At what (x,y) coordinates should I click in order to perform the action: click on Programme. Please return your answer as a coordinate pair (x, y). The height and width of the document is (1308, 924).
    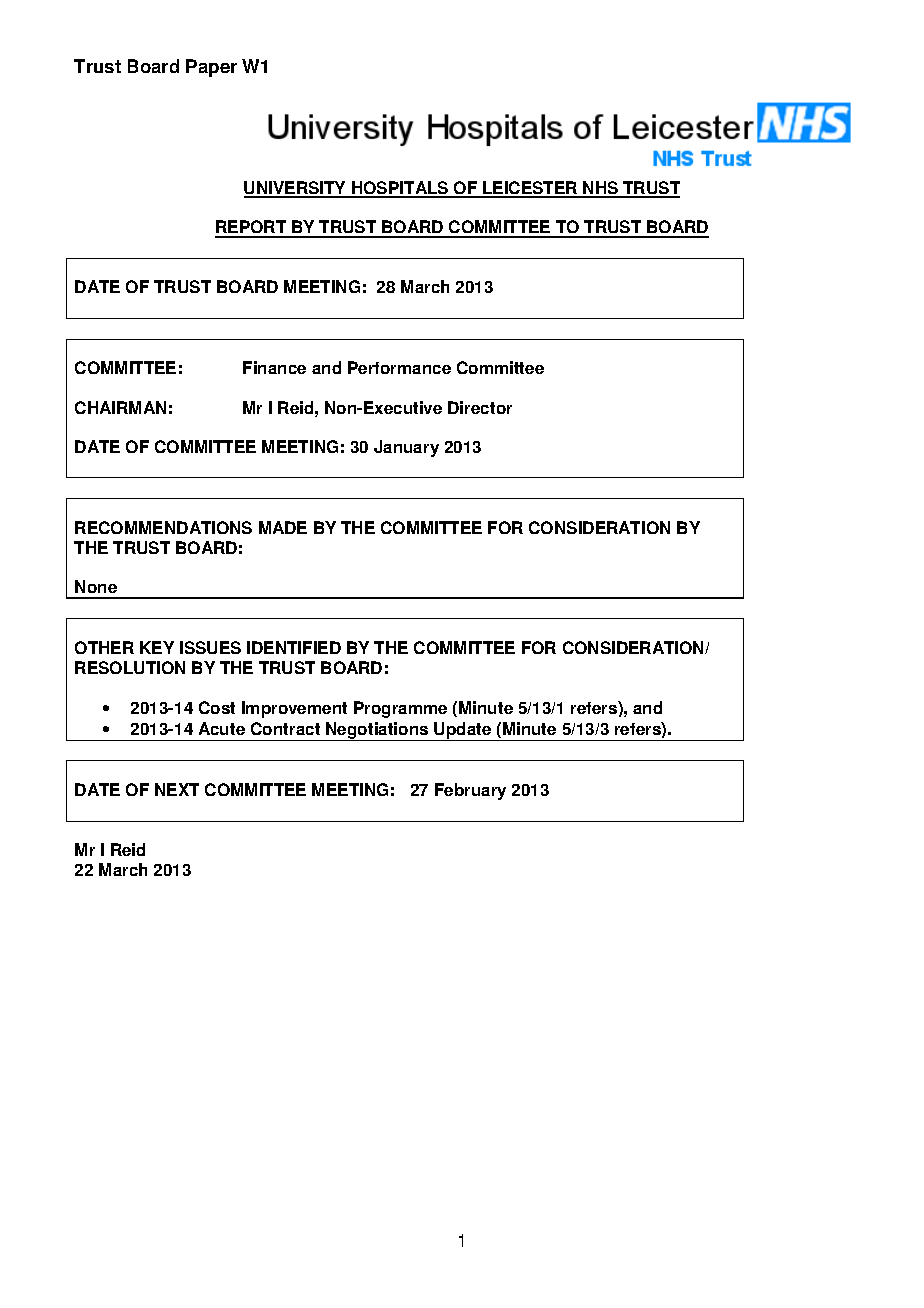
    Looking at the image, I should click on (400, 709).
